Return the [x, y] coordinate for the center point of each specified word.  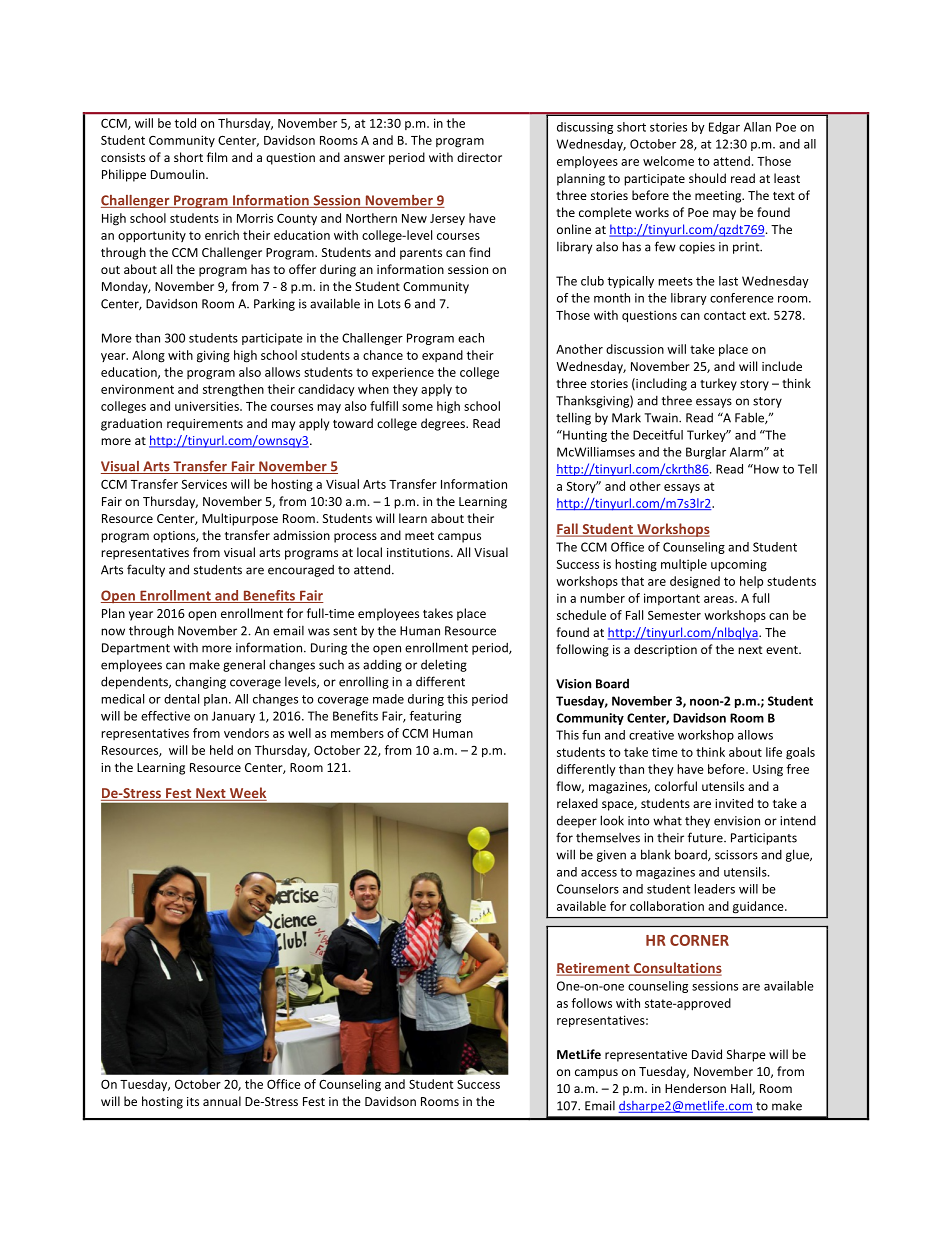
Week [247, 794]
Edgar [724, 128]
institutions [419, 552]
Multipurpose [240, 519]
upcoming [739, 565]
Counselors [588, 889]
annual [222, 1101]
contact [725, 315]
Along [148, 356]
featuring [435, 717]
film [217, 157]
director [479, 157]
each [471, 338]
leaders [714, 889]
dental [181, 699]
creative [651, 735]
